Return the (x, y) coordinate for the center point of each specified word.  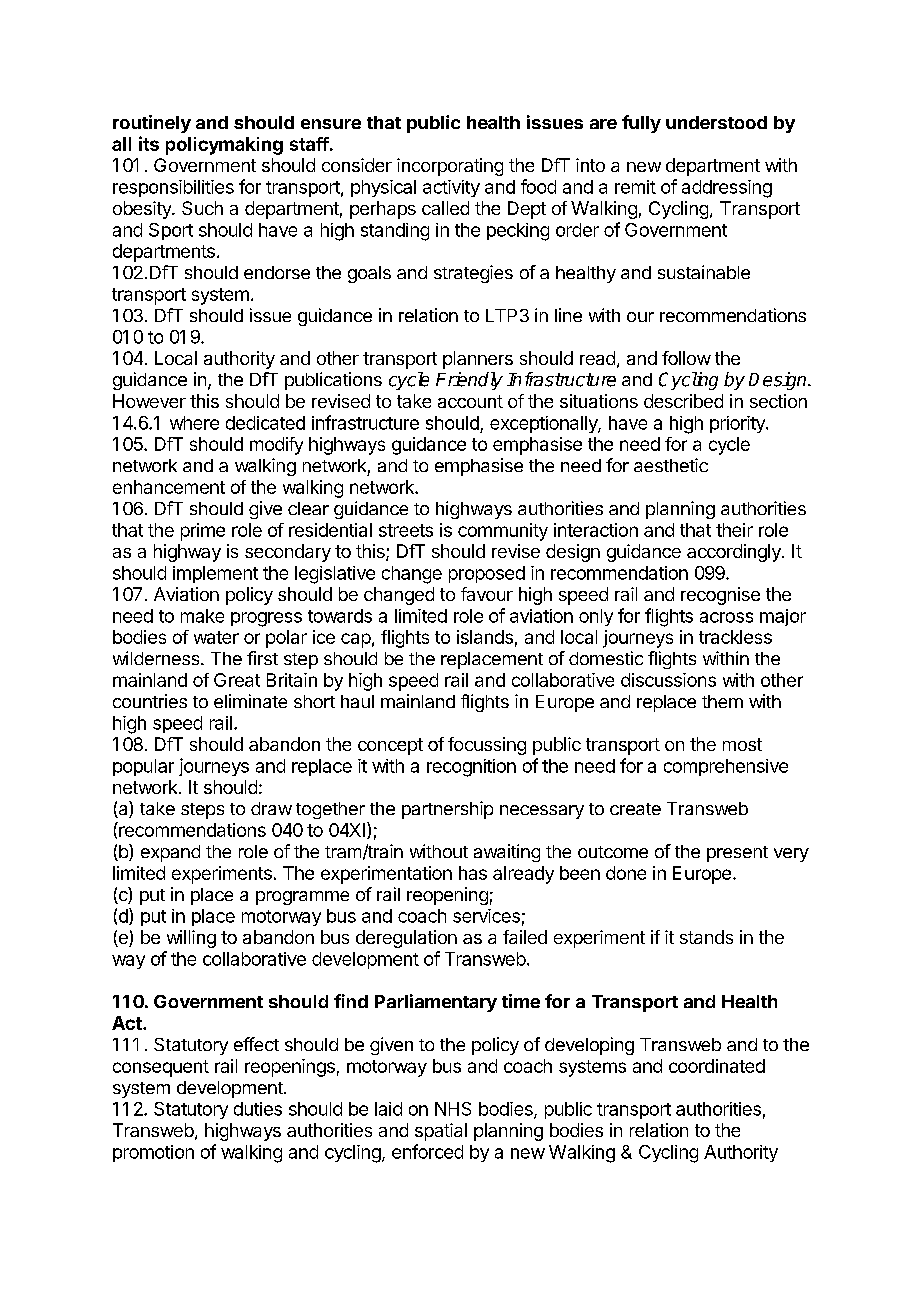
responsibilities (173, 188)
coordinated (717, 1066)
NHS (453, 1109)
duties (258, 1109)
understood (716, 122)
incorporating (450, 167)
